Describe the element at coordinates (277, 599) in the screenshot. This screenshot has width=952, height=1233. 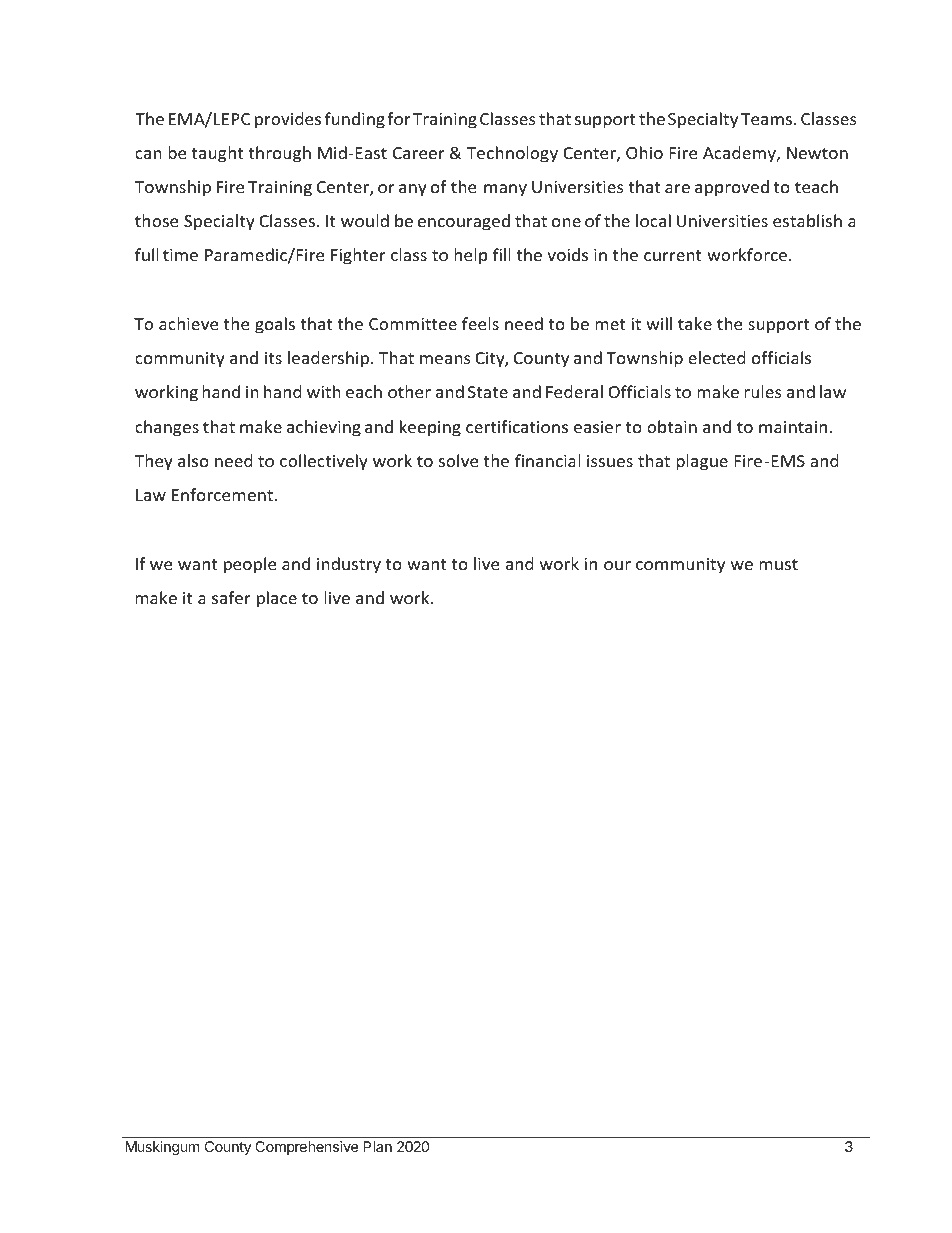
I see `place` at that location.
